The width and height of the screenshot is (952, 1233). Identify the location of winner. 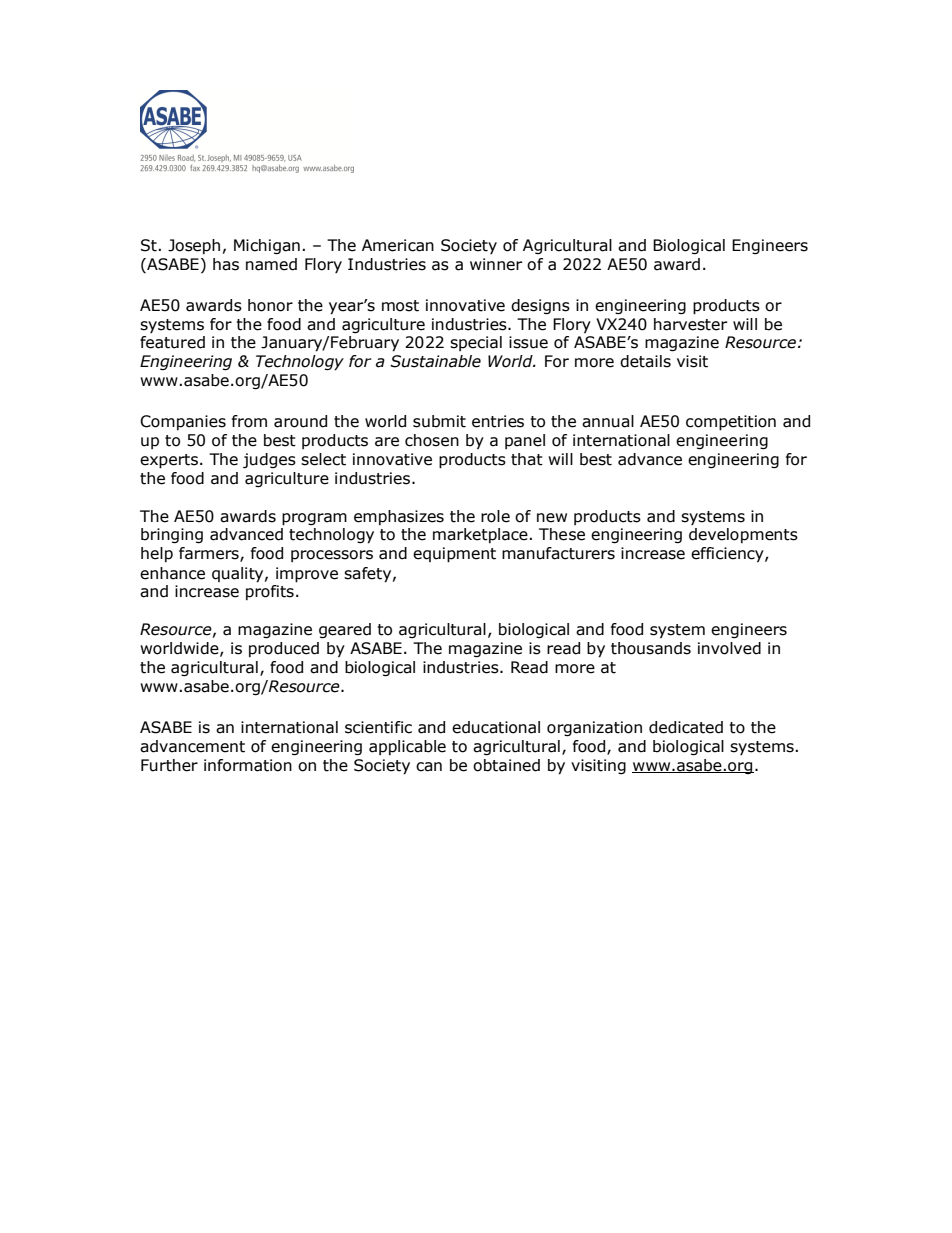
(496, 264).
